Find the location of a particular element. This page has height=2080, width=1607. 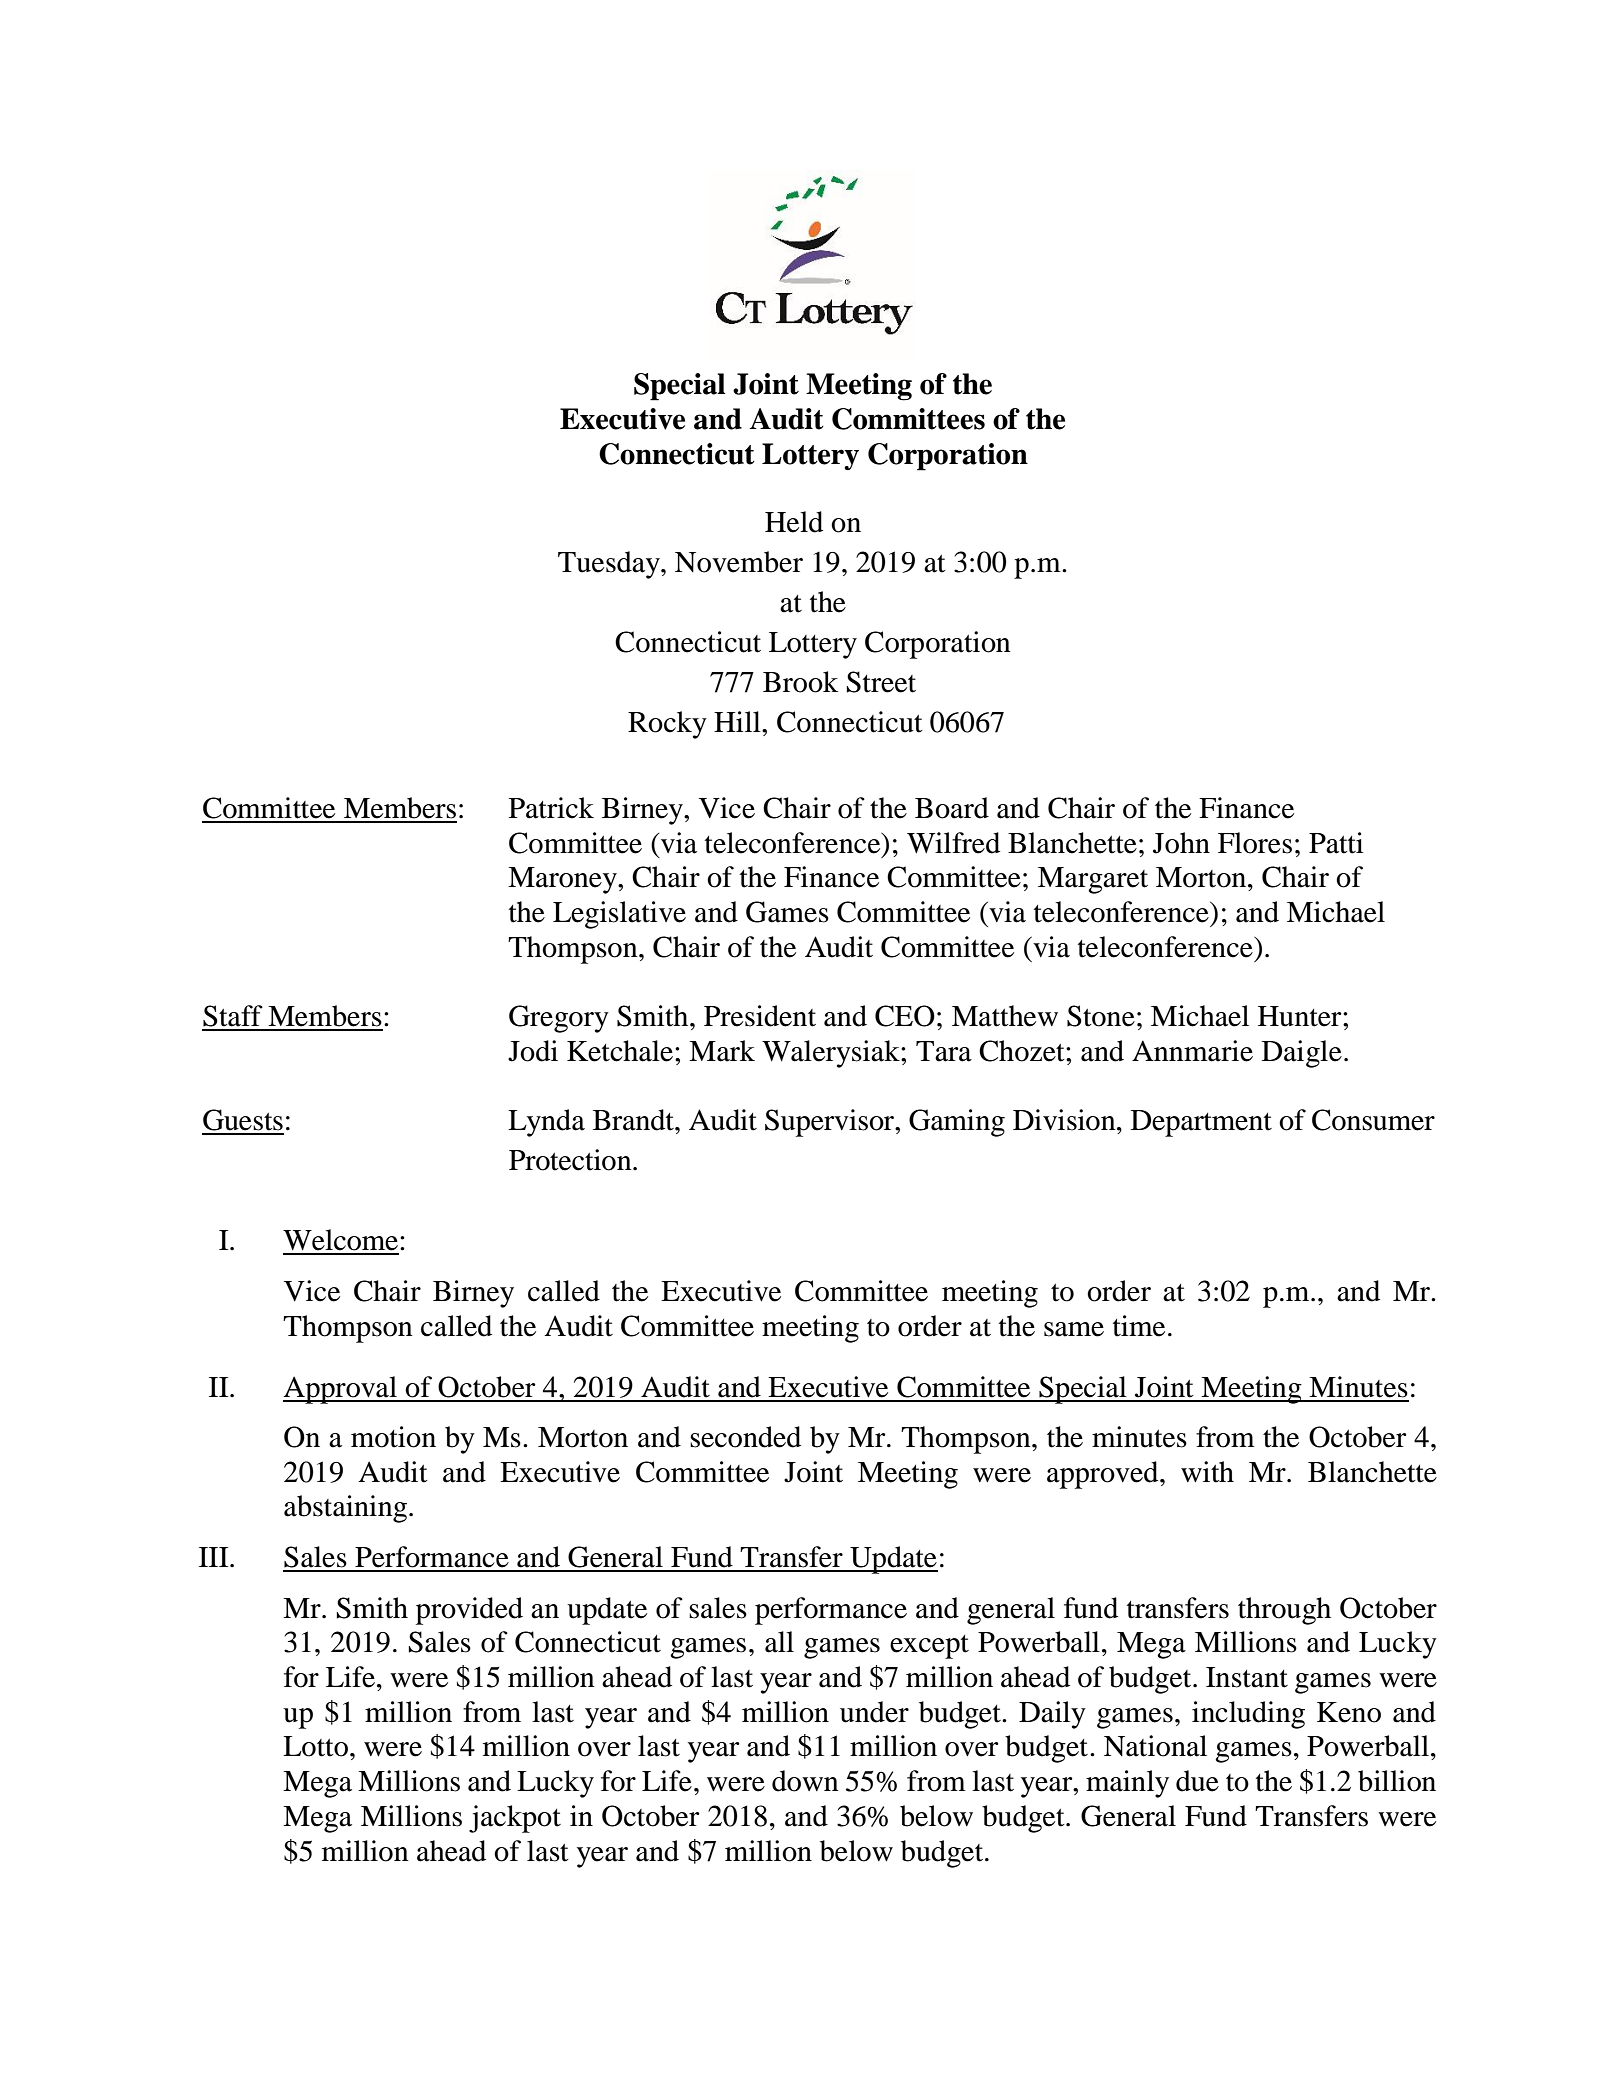

Patrick is located at coordinates (551, 808).
